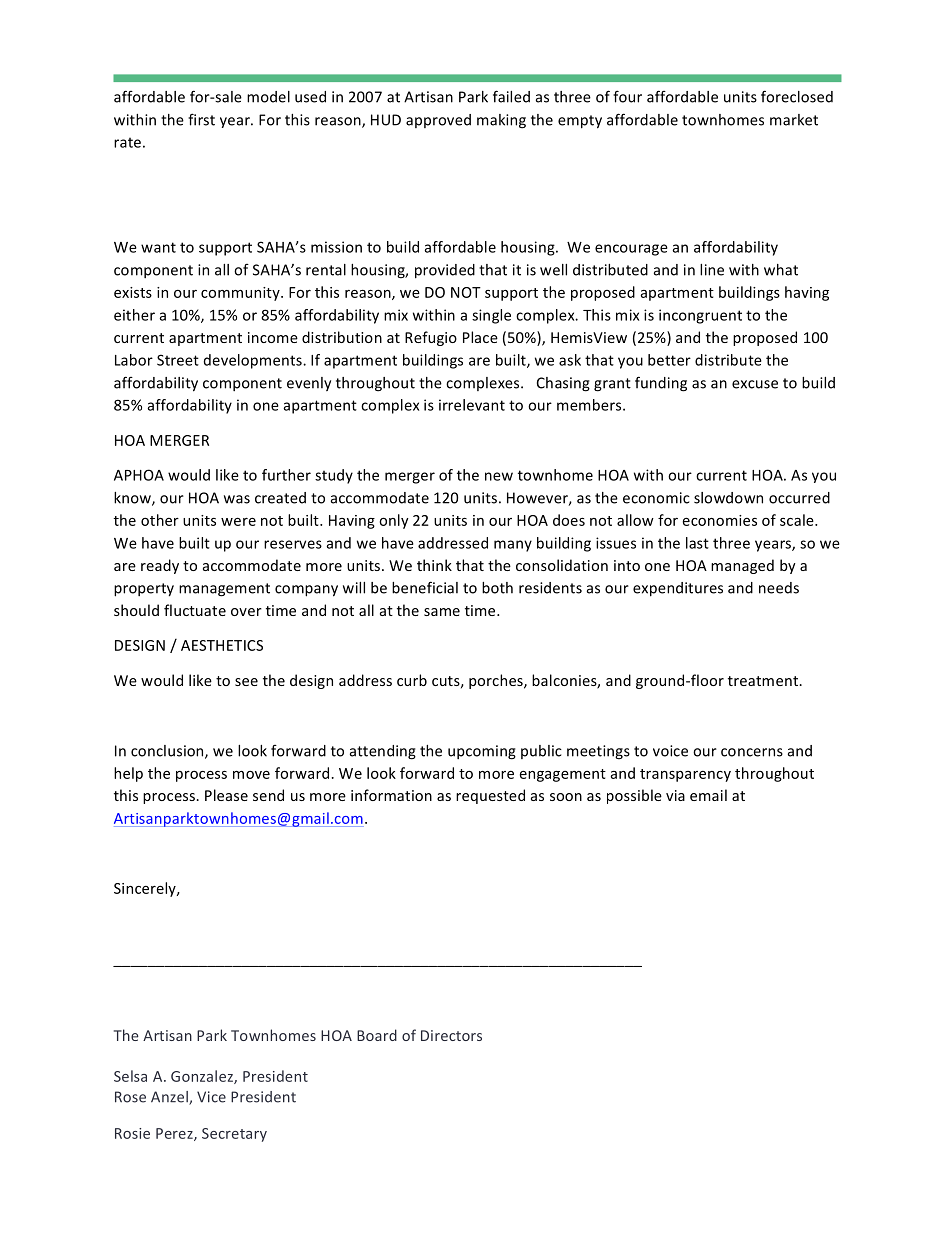  Describe the element at coordinates (195, 610) in the screenshot. I see `fluctuate` at that location.
